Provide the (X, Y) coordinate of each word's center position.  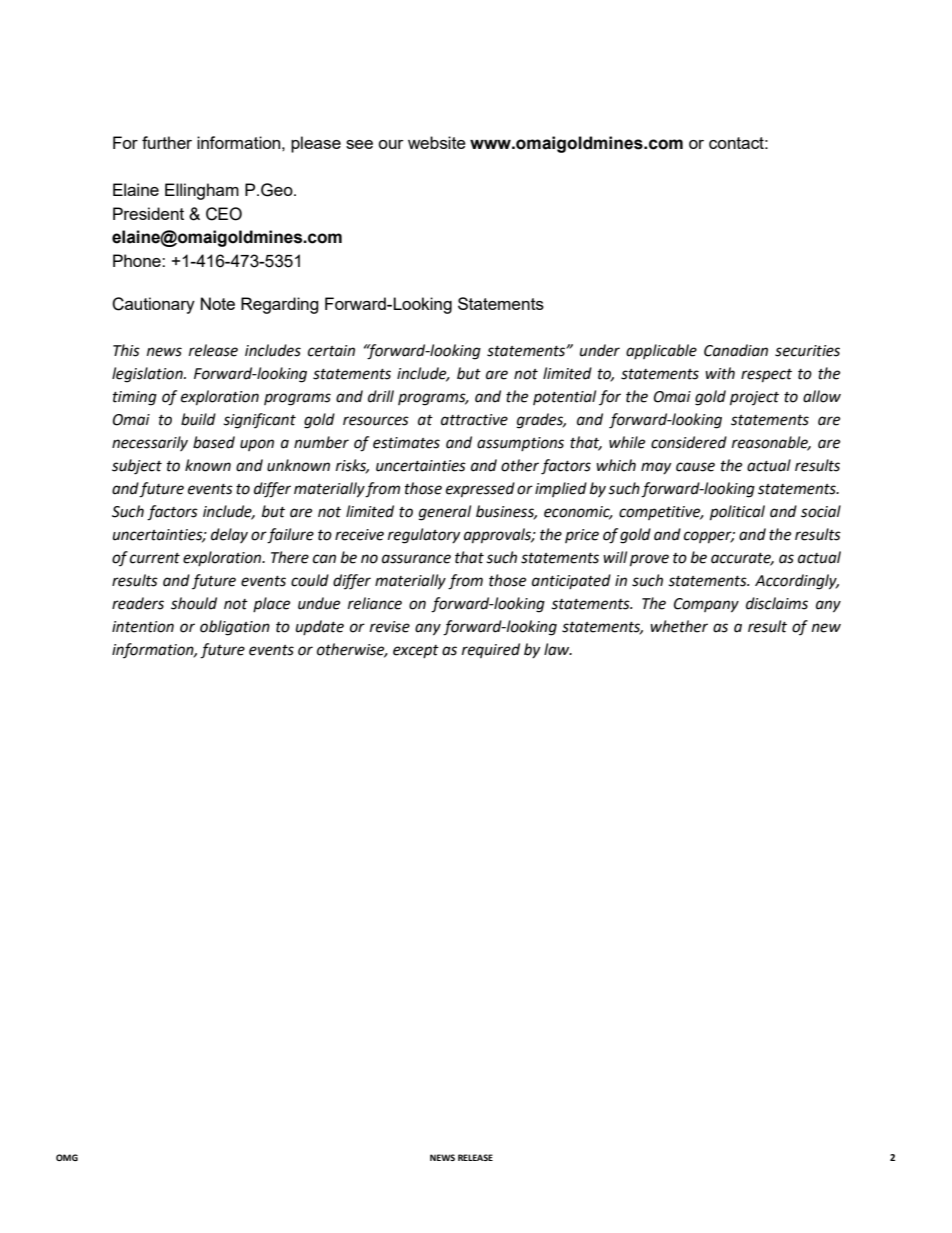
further (167, 142)
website (437, 142)
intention (143, 627)
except (416, 651)
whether (679, 626)
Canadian (736, 350)
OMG (67, 1157)
